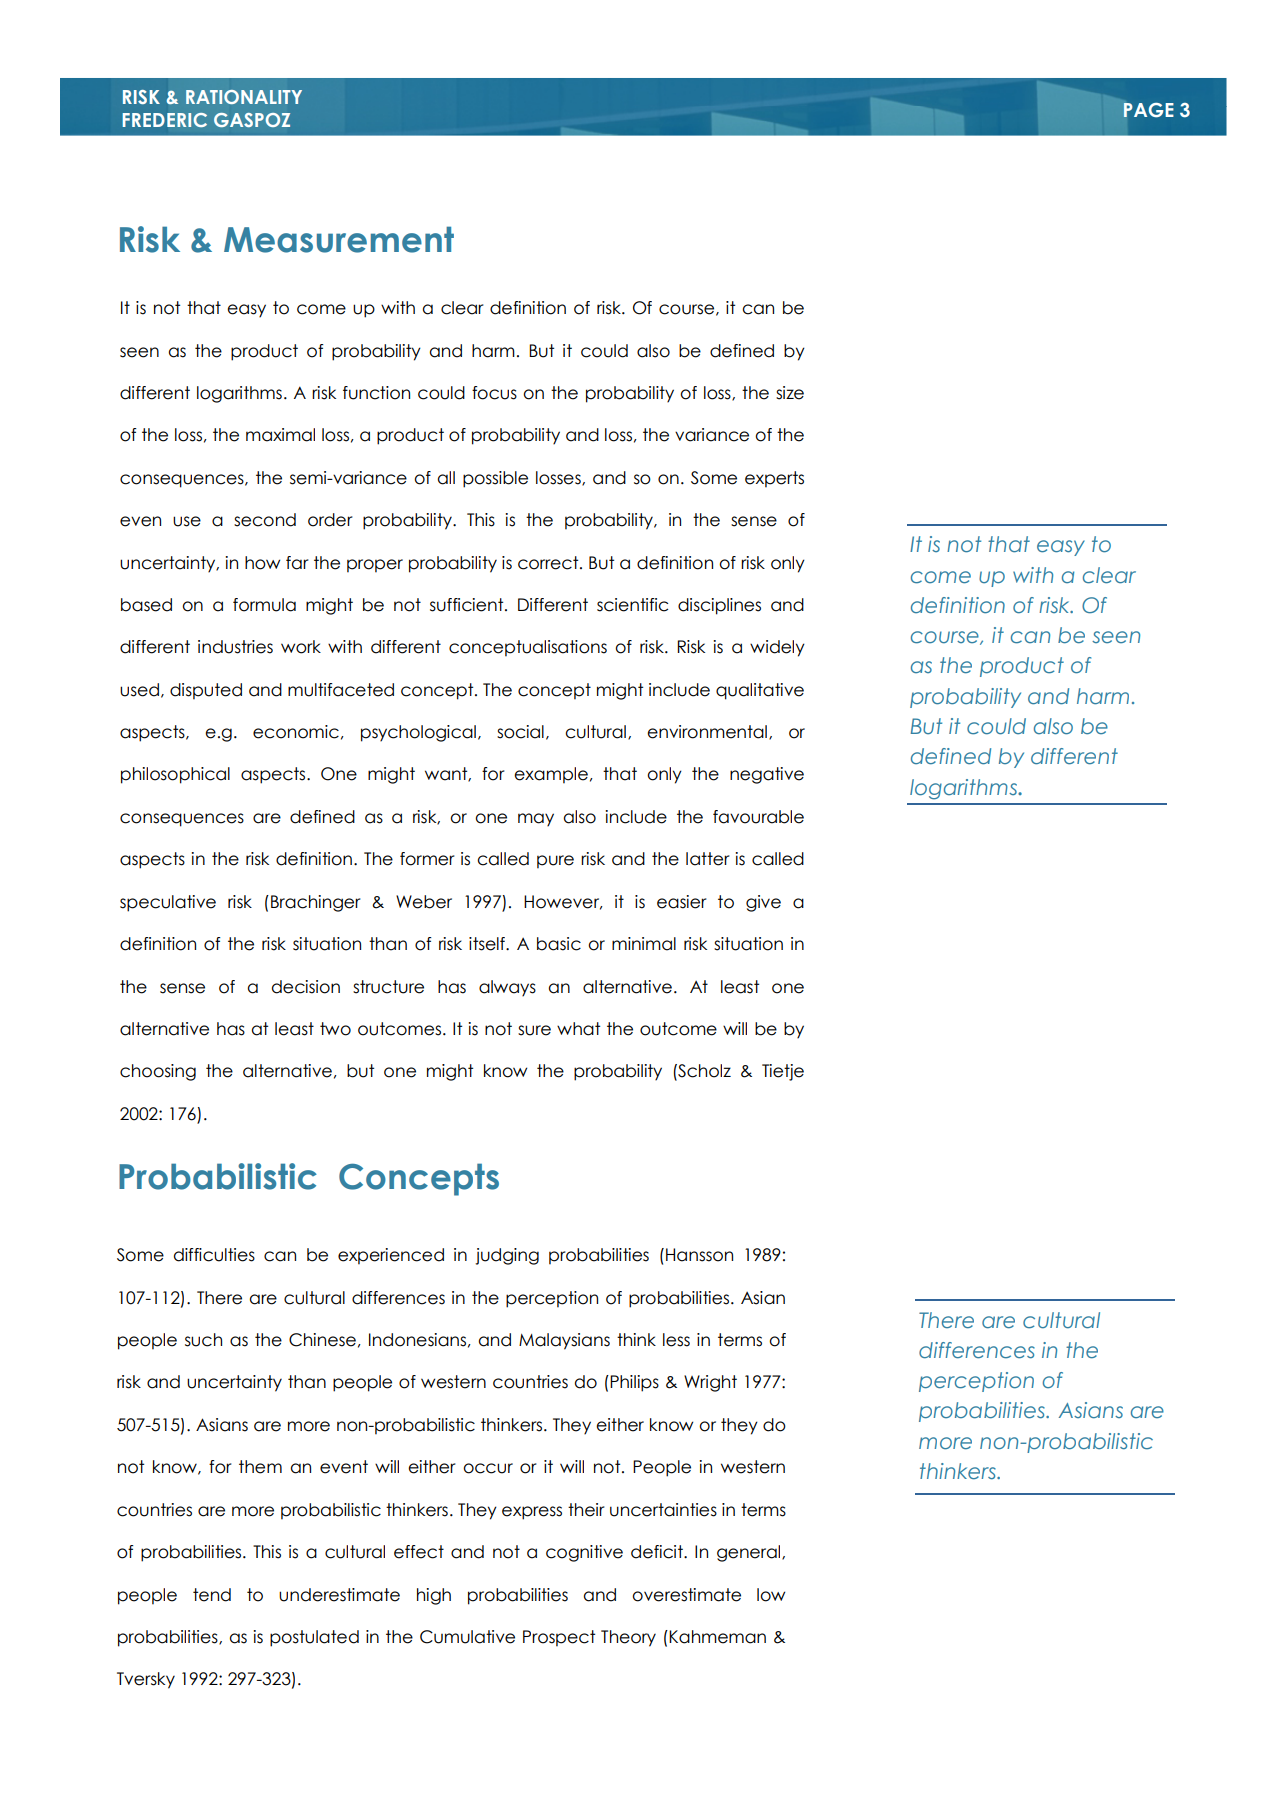  Describe the element at coordinates (578, 1029) in the screenshot. I see `what` at that location.
